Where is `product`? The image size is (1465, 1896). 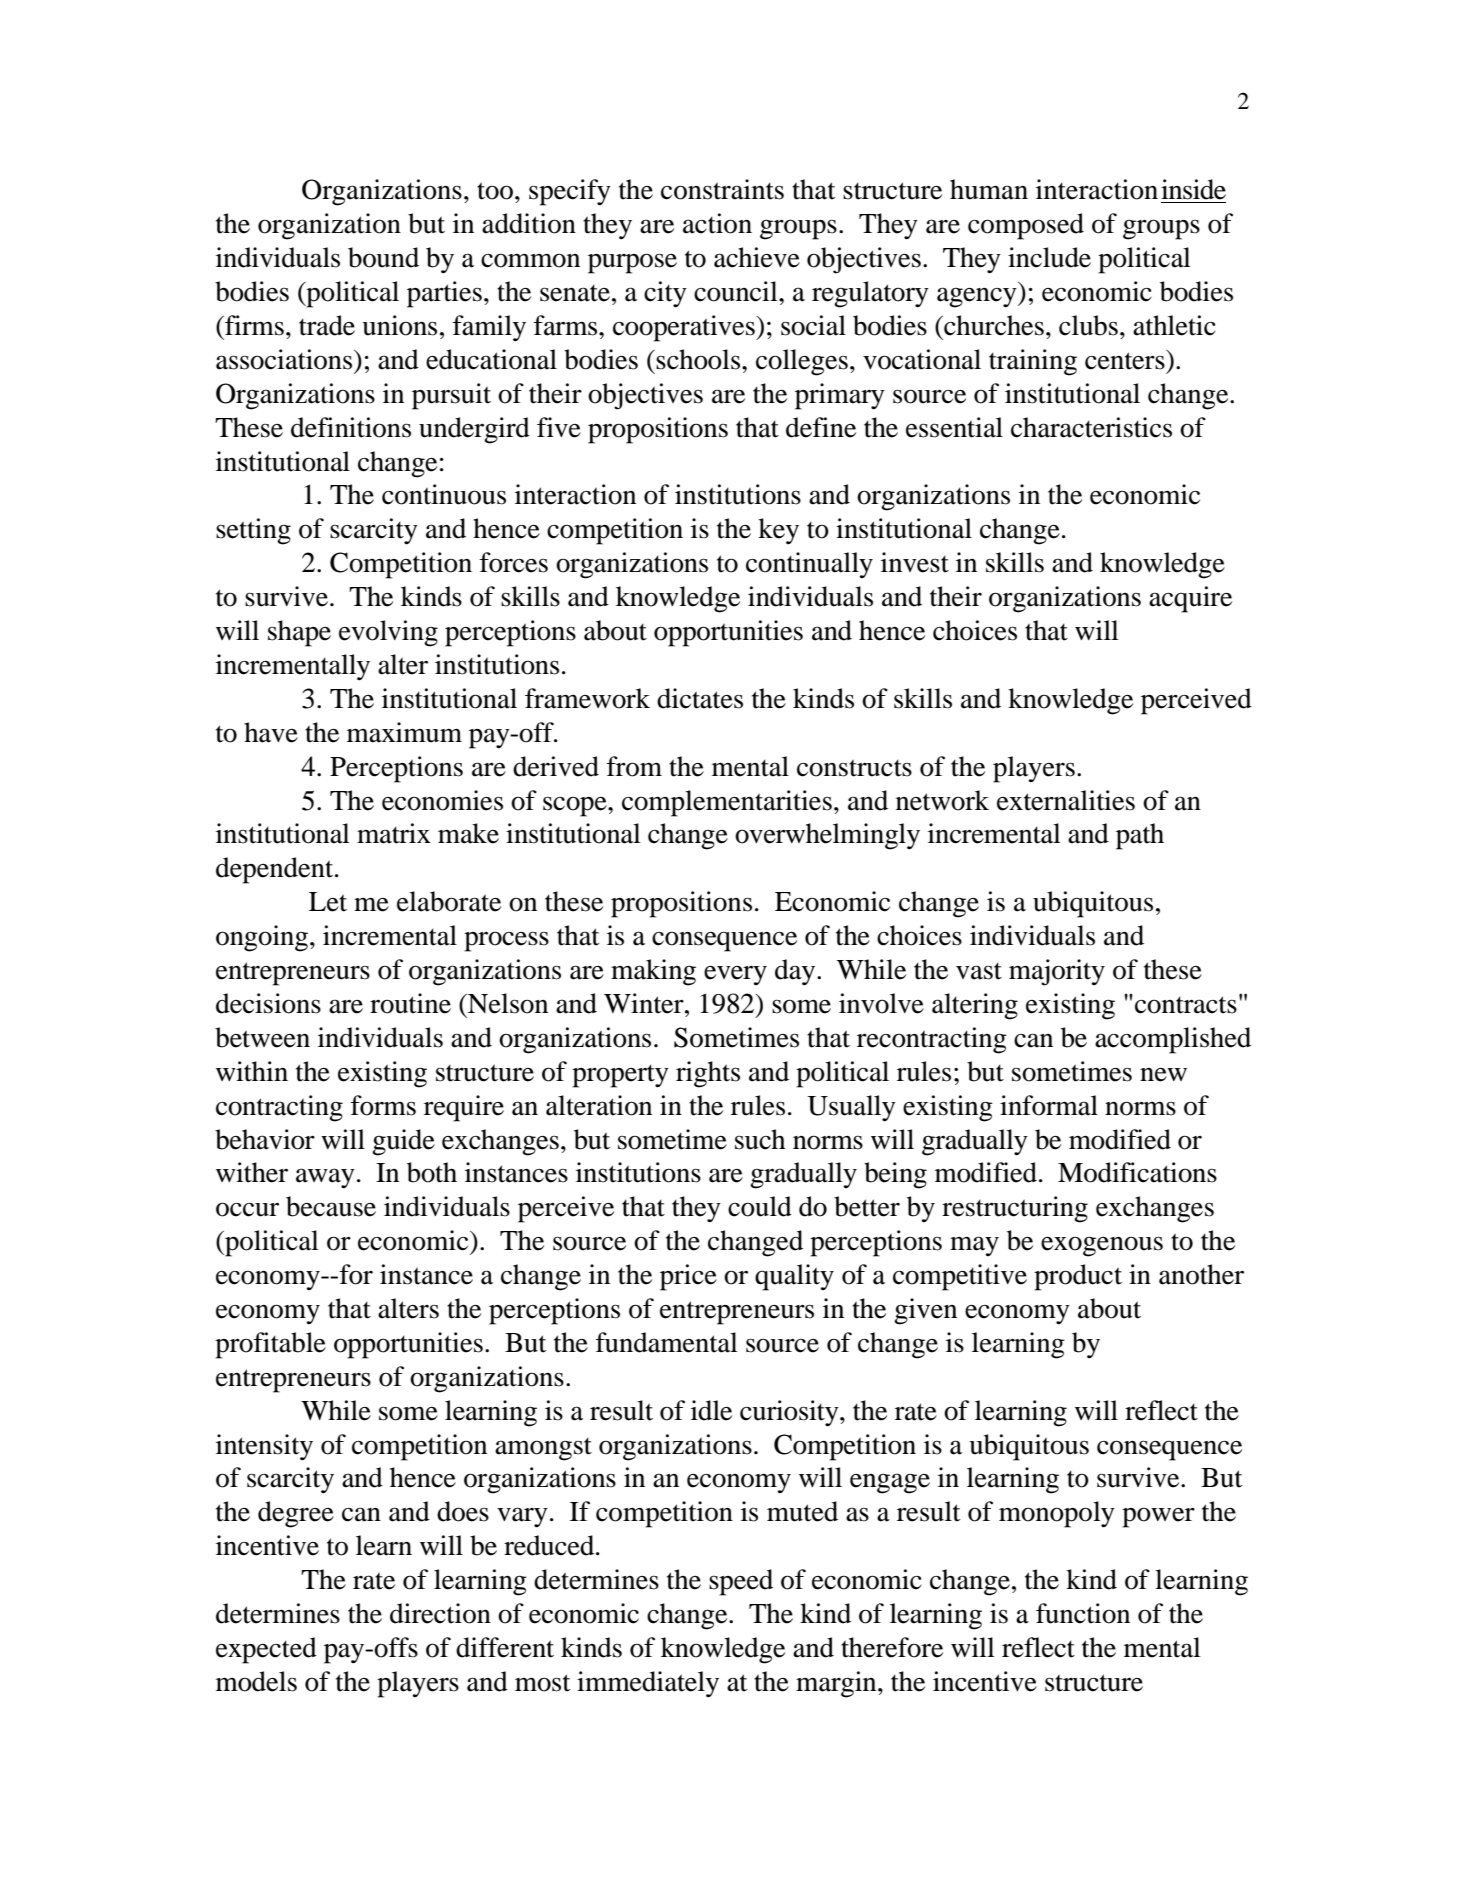
product is located at coordinates (1078, 1277).
